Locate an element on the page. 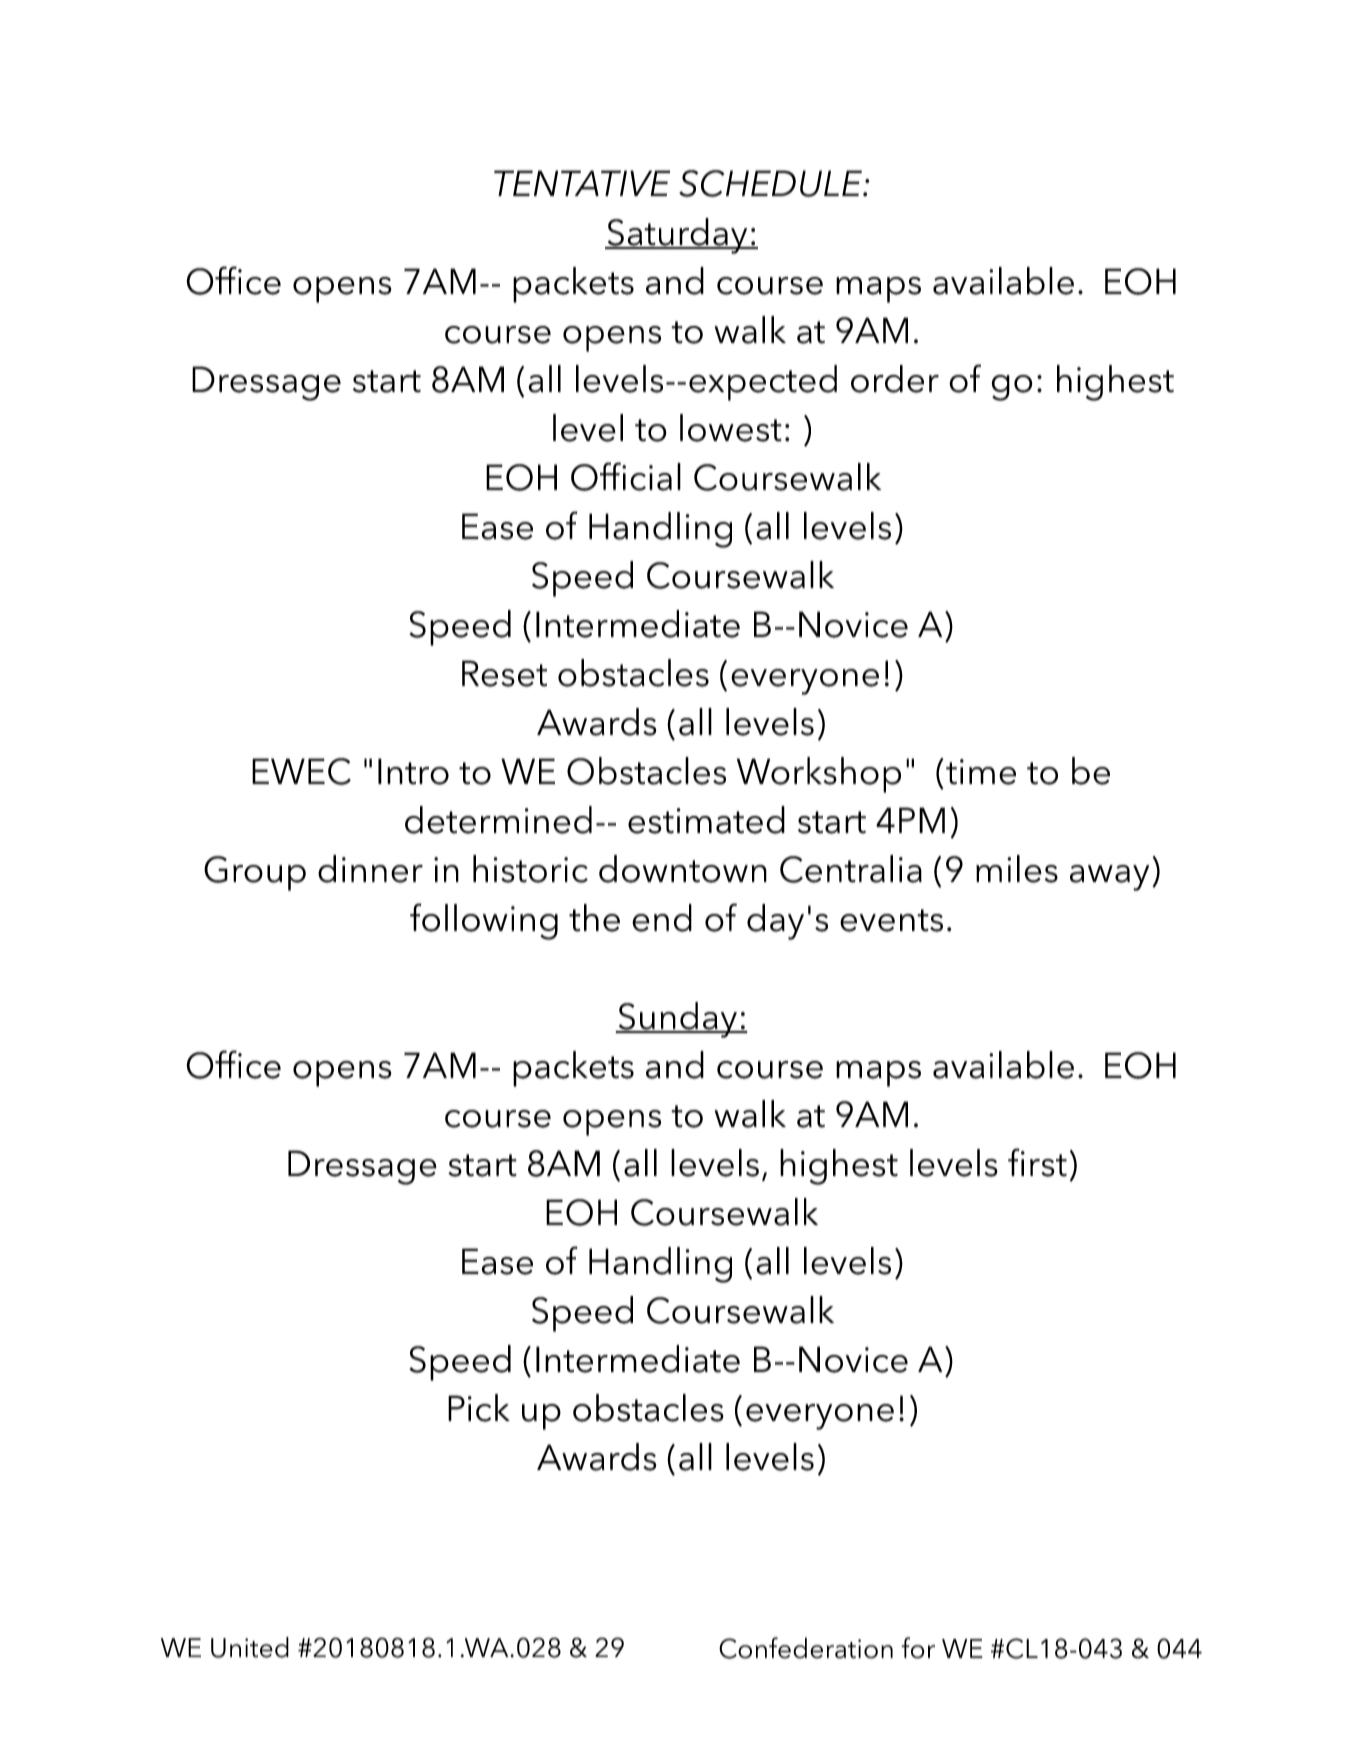 Image resolution: width=1363 pixels, height=1764 pixels. TENTATIVE is located at coordinates (582, 183).
